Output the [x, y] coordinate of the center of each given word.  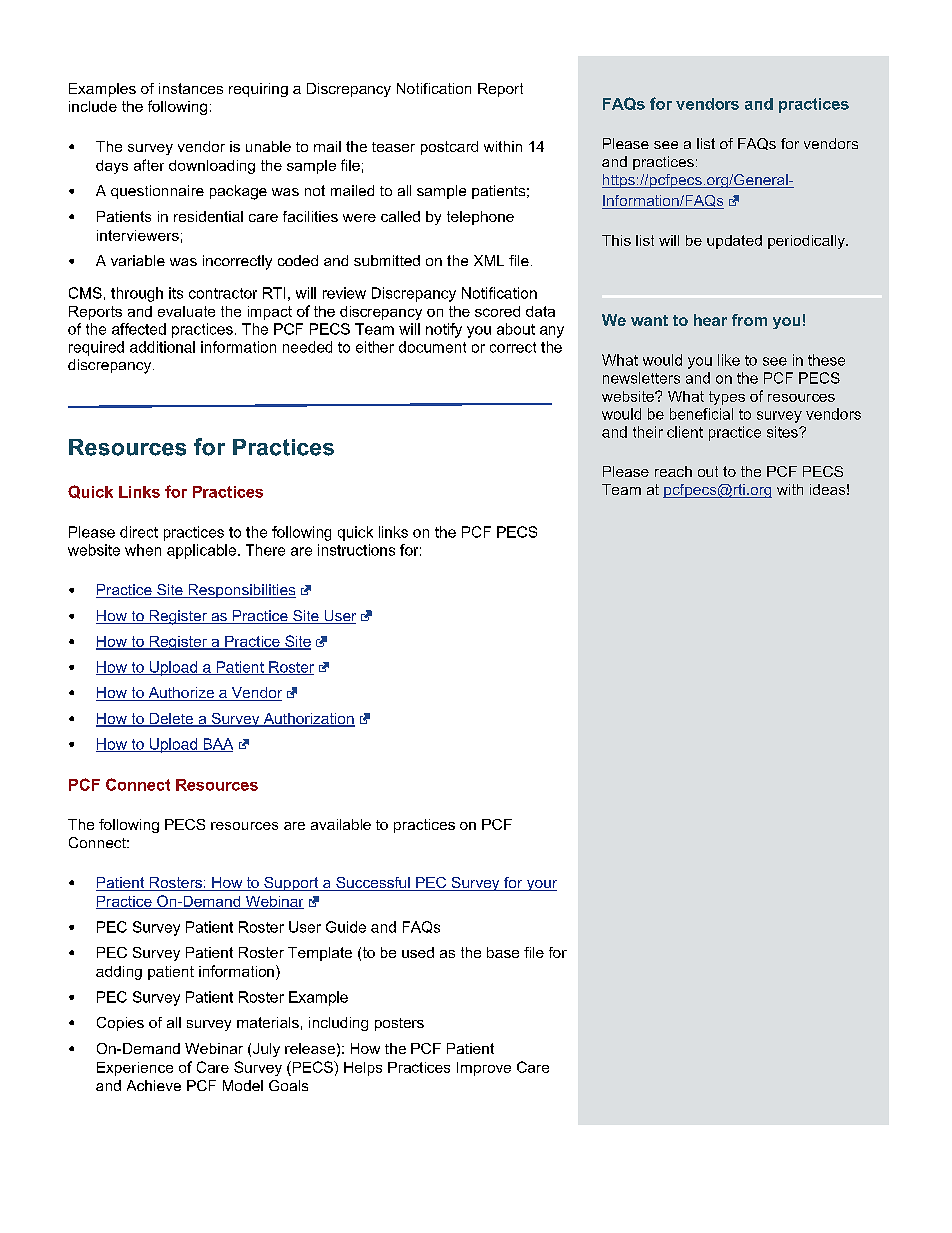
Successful [373, 884]
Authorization [308, 720]
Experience [135, 1069]
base [503, 952]
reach [673, 471]
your [540, 885]
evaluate [186, 311]
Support [291, 884]
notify [444, 330]
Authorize [181, 694]
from [749, 320]
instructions [356, 550]
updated [734, 242]
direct [139, 532]
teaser [393, 147]
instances [191, 88]
